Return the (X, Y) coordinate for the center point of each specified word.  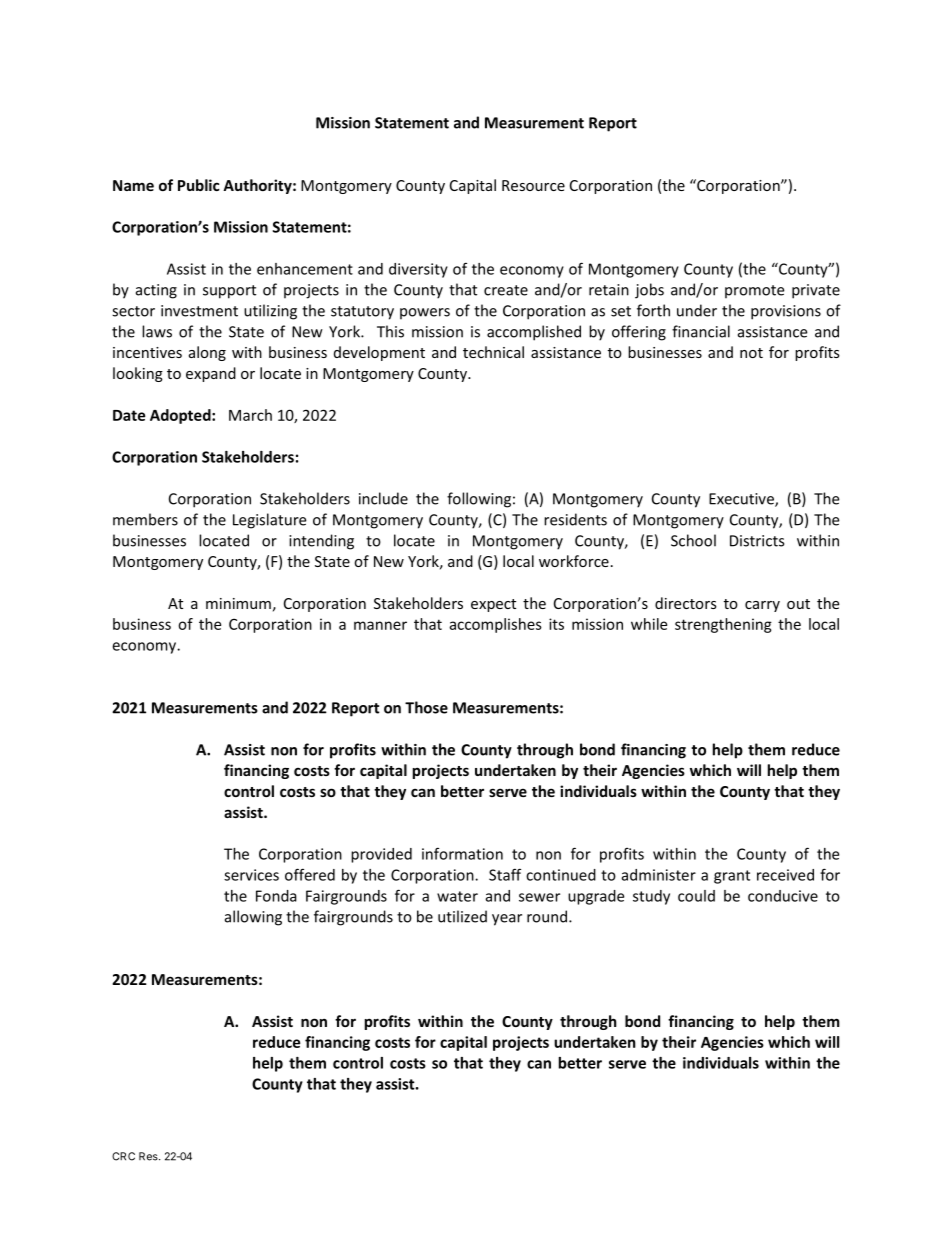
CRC (123, 1156)
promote (754, 292)
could (696, 896)
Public (199, 185)
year (507, 920)
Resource (533, 185)
